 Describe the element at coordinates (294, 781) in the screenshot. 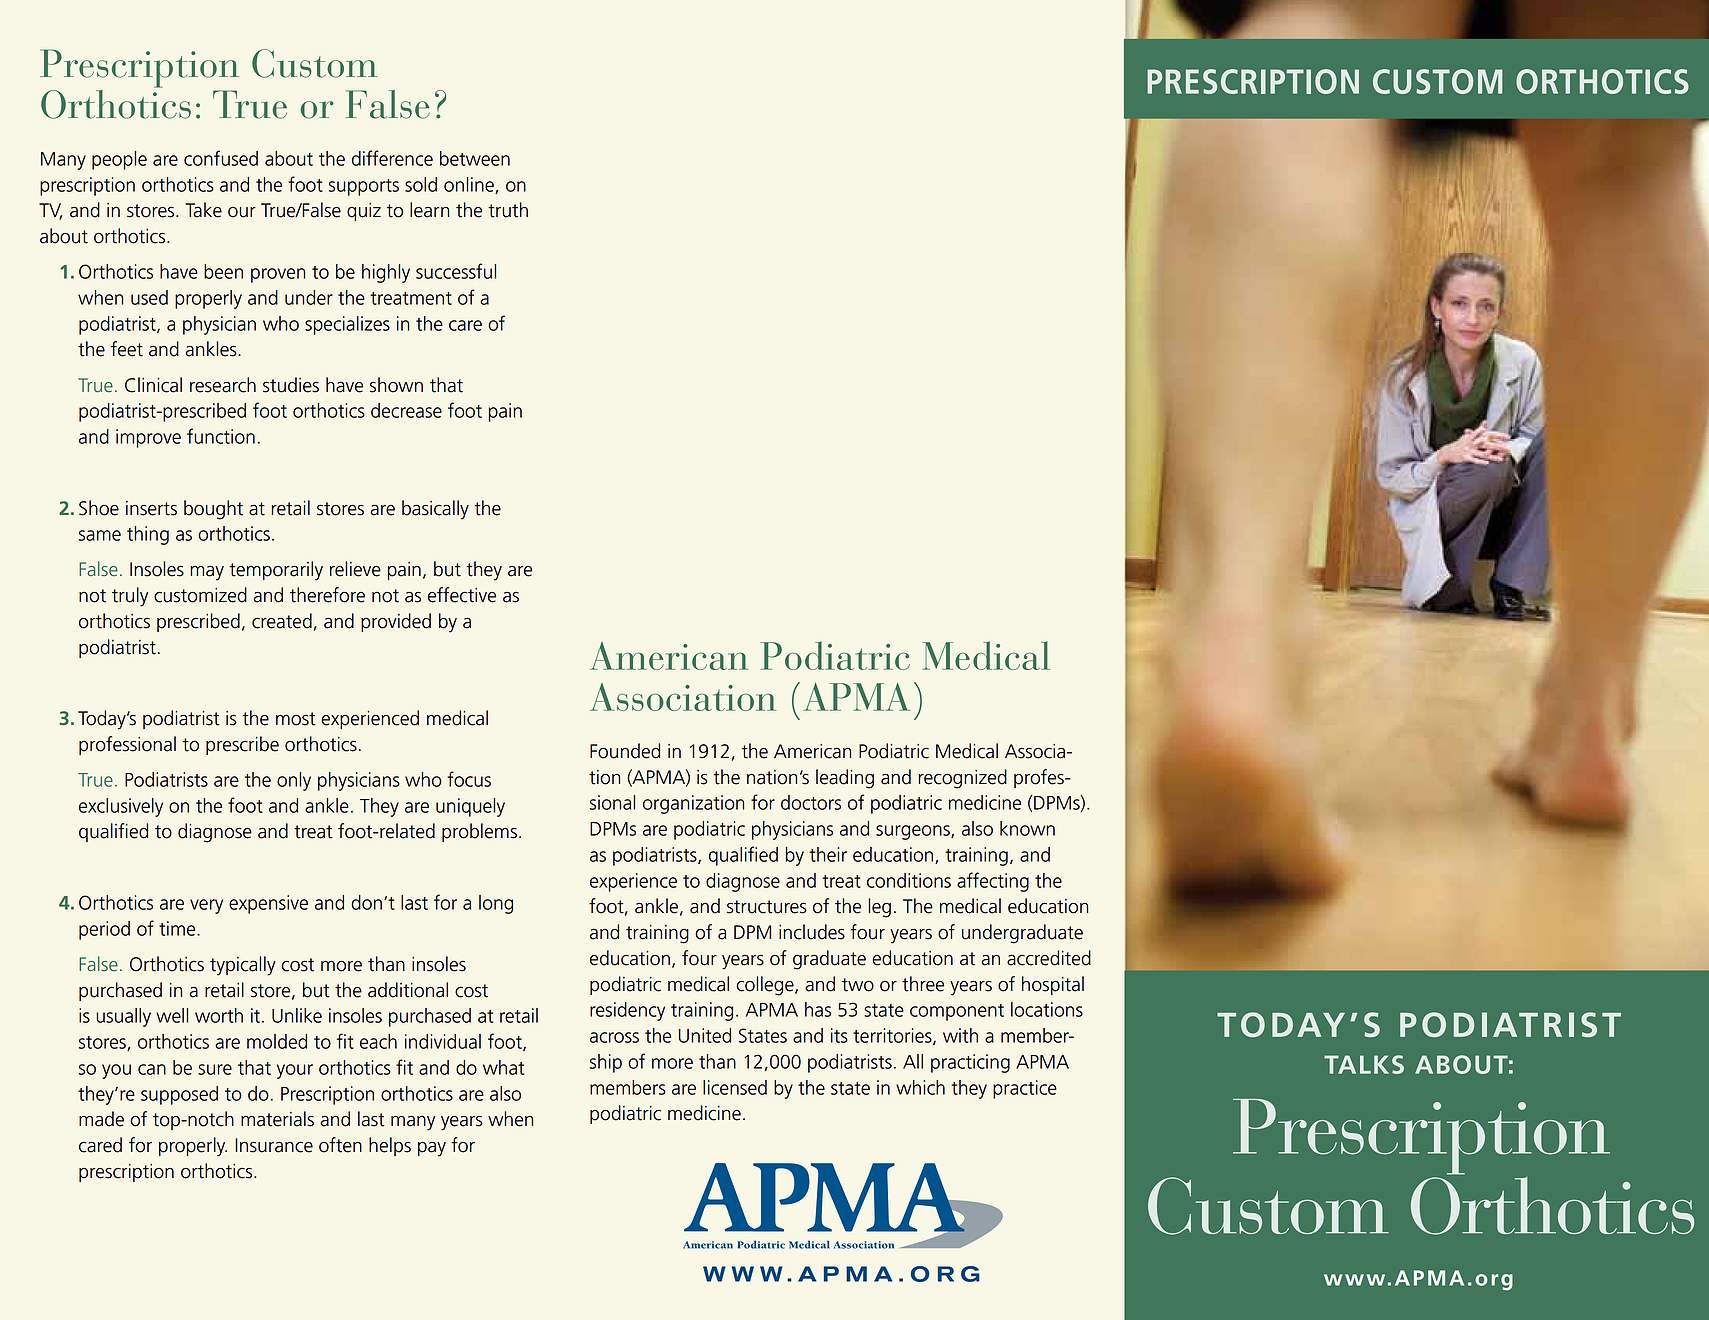

I see `only` at that location.
